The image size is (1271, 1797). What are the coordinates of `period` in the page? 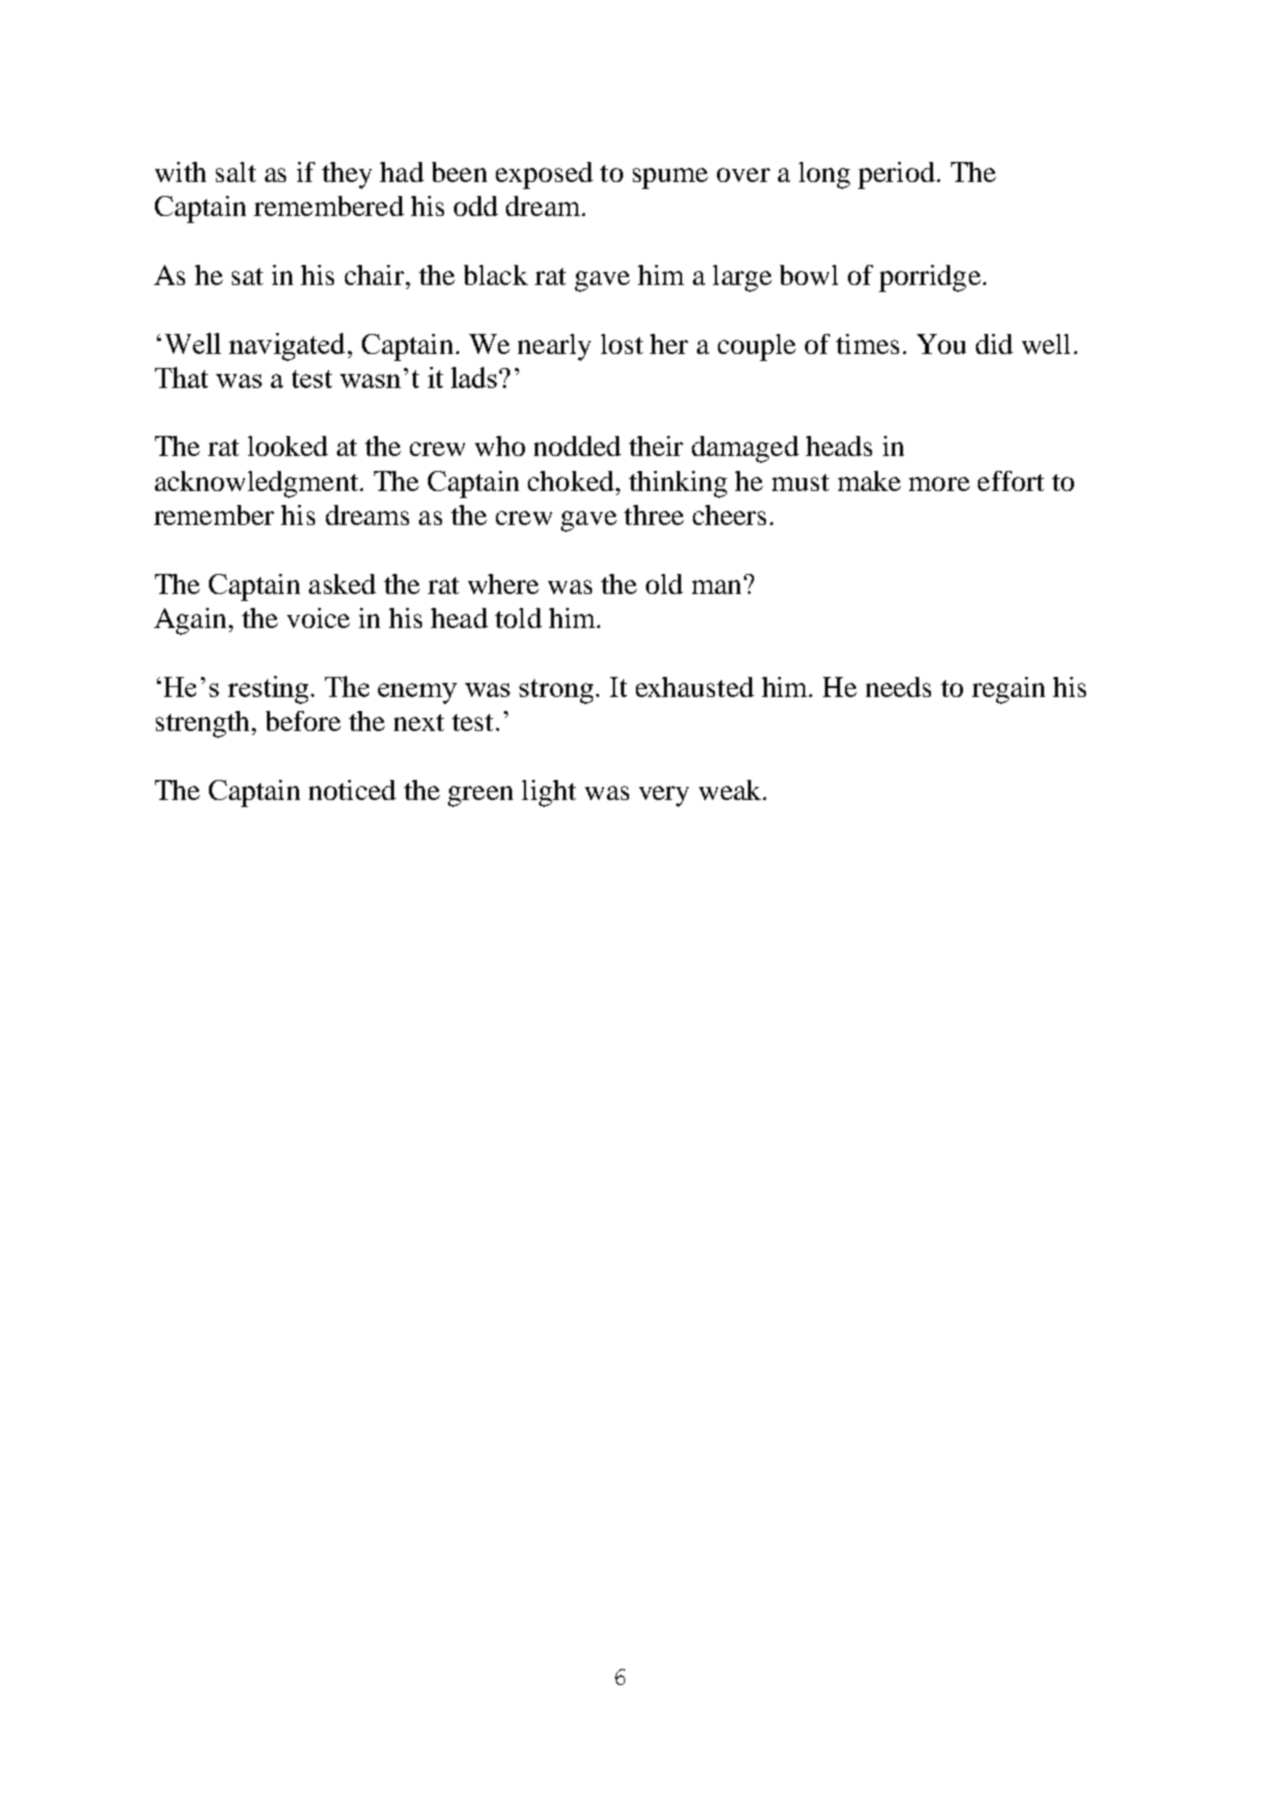 It's located at (896, 175).
